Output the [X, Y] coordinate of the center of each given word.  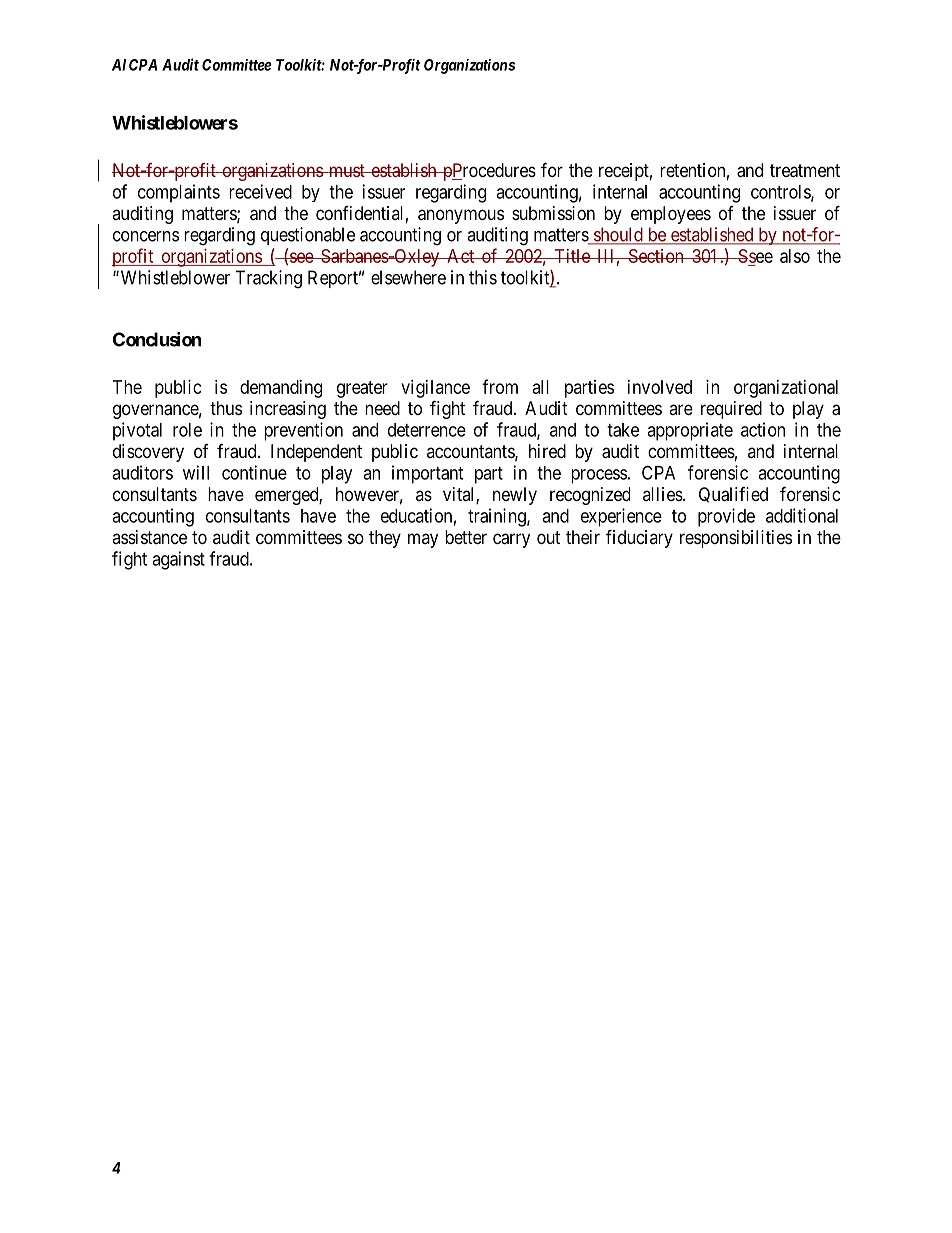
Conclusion [157, 339]
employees [671, 215]
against [178, 560]
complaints [179, 193]
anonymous [461, 216]
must [346, 170]
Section [656, 256]
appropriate [690, 431]
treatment [805, 171]
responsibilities [736, 539]
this [483, 277]
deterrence [427, 430]
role [187, 430]
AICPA [134, 65]
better [466, 537]
